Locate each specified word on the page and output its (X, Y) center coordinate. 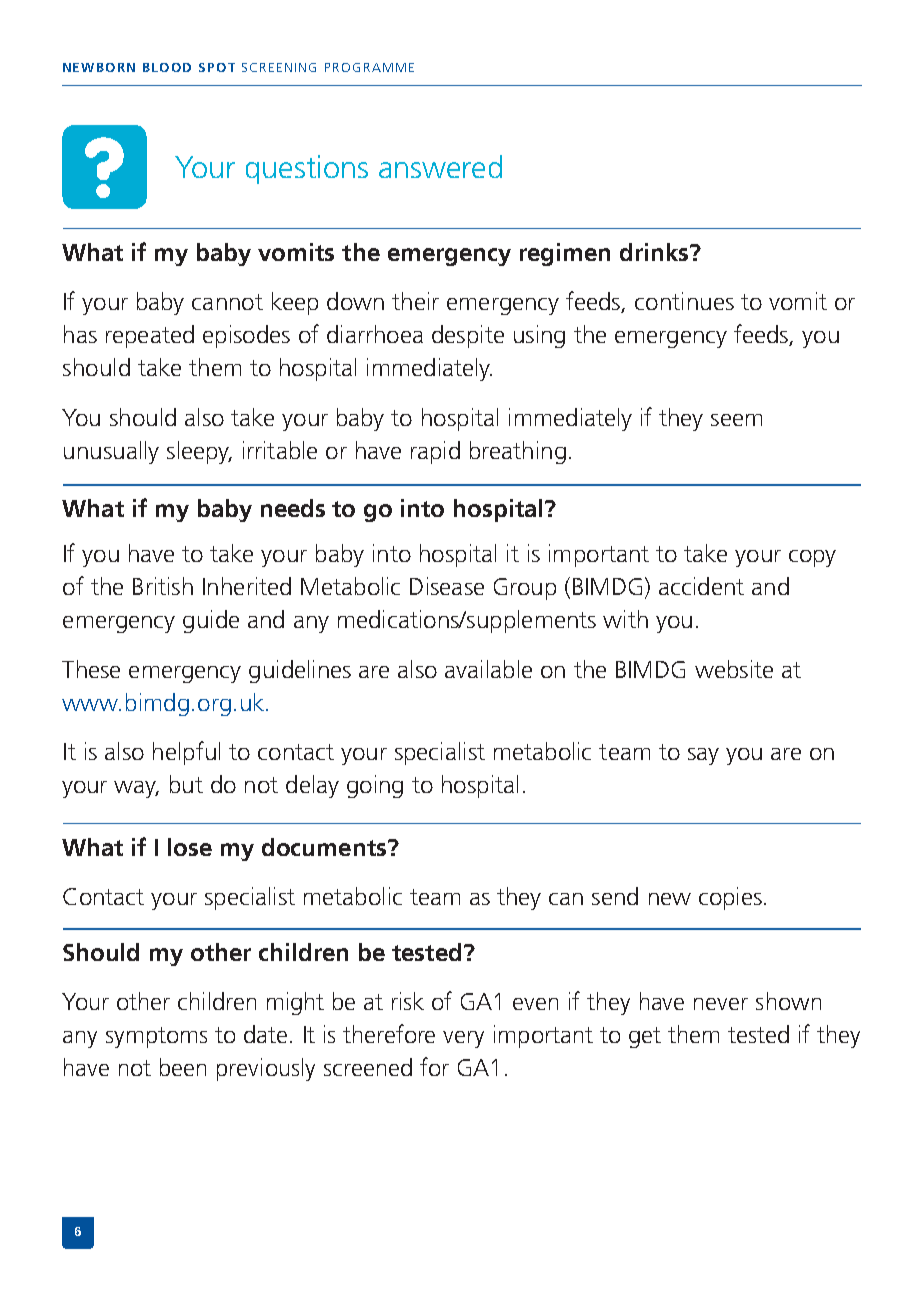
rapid (435, 452)
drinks (655, 252)
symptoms (156, 1037)
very (463, 1039)
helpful (186, 753)
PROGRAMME (369, 67)
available (488, 669)
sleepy (199, 452)
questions (307, 169)
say (703, 756)
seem (736, 420)
